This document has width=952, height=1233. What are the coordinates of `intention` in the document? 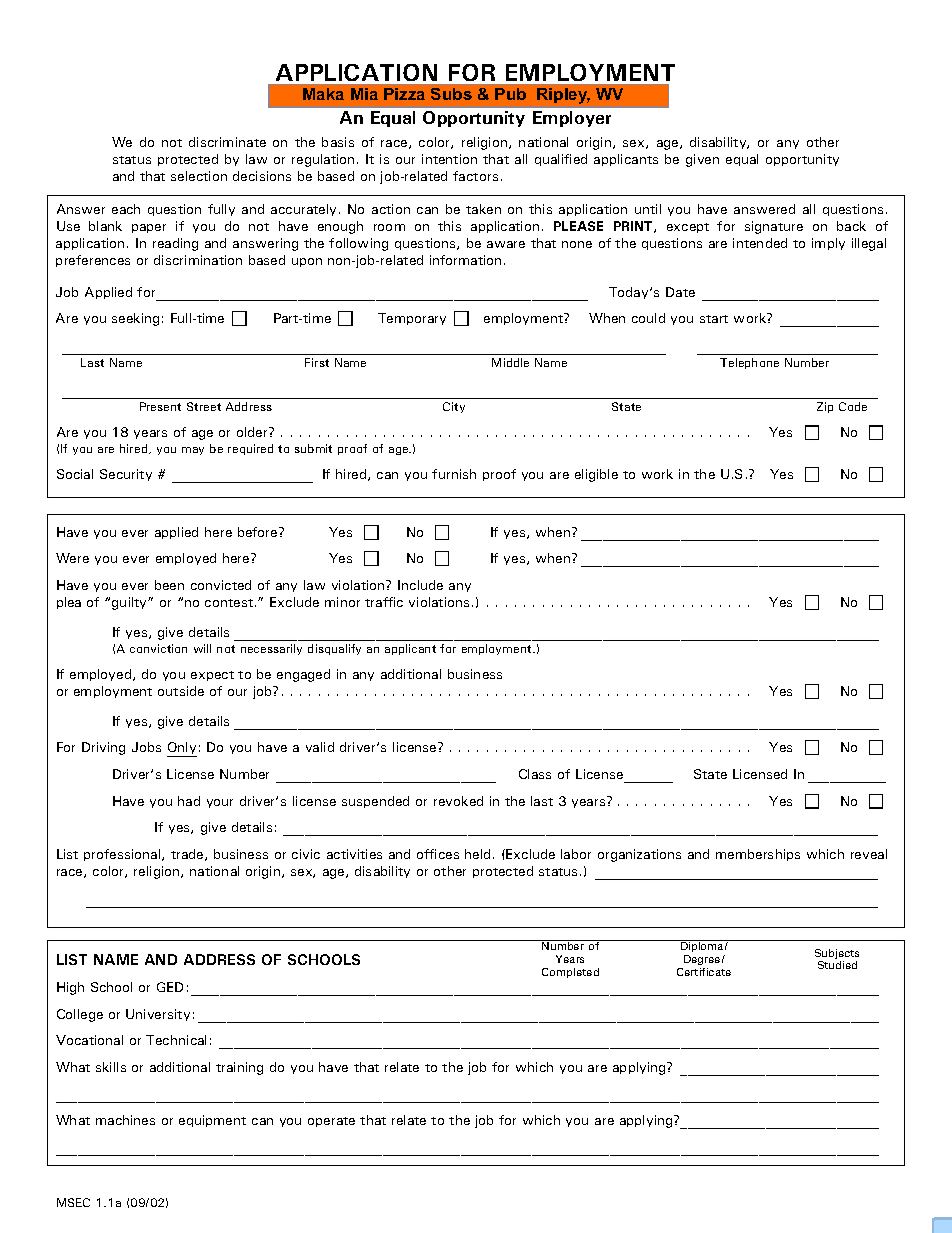 It's located at (449, 159).
